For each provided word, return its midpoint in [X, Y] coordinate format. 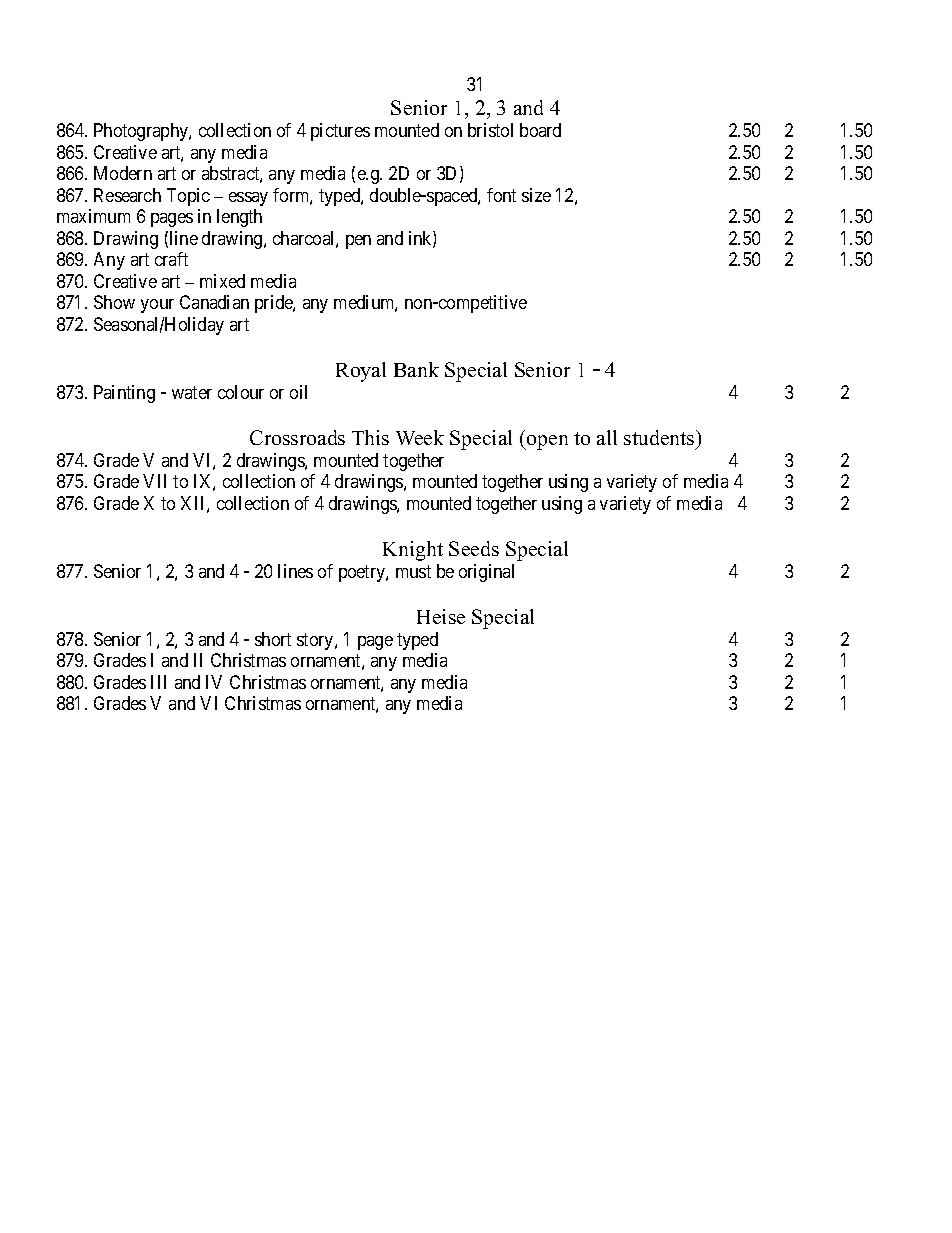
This [370, 437]
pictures [340, 132]
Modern [123, 173]
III [158, 682]
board [540, 130]
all [607, 437]
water [192, 392]
